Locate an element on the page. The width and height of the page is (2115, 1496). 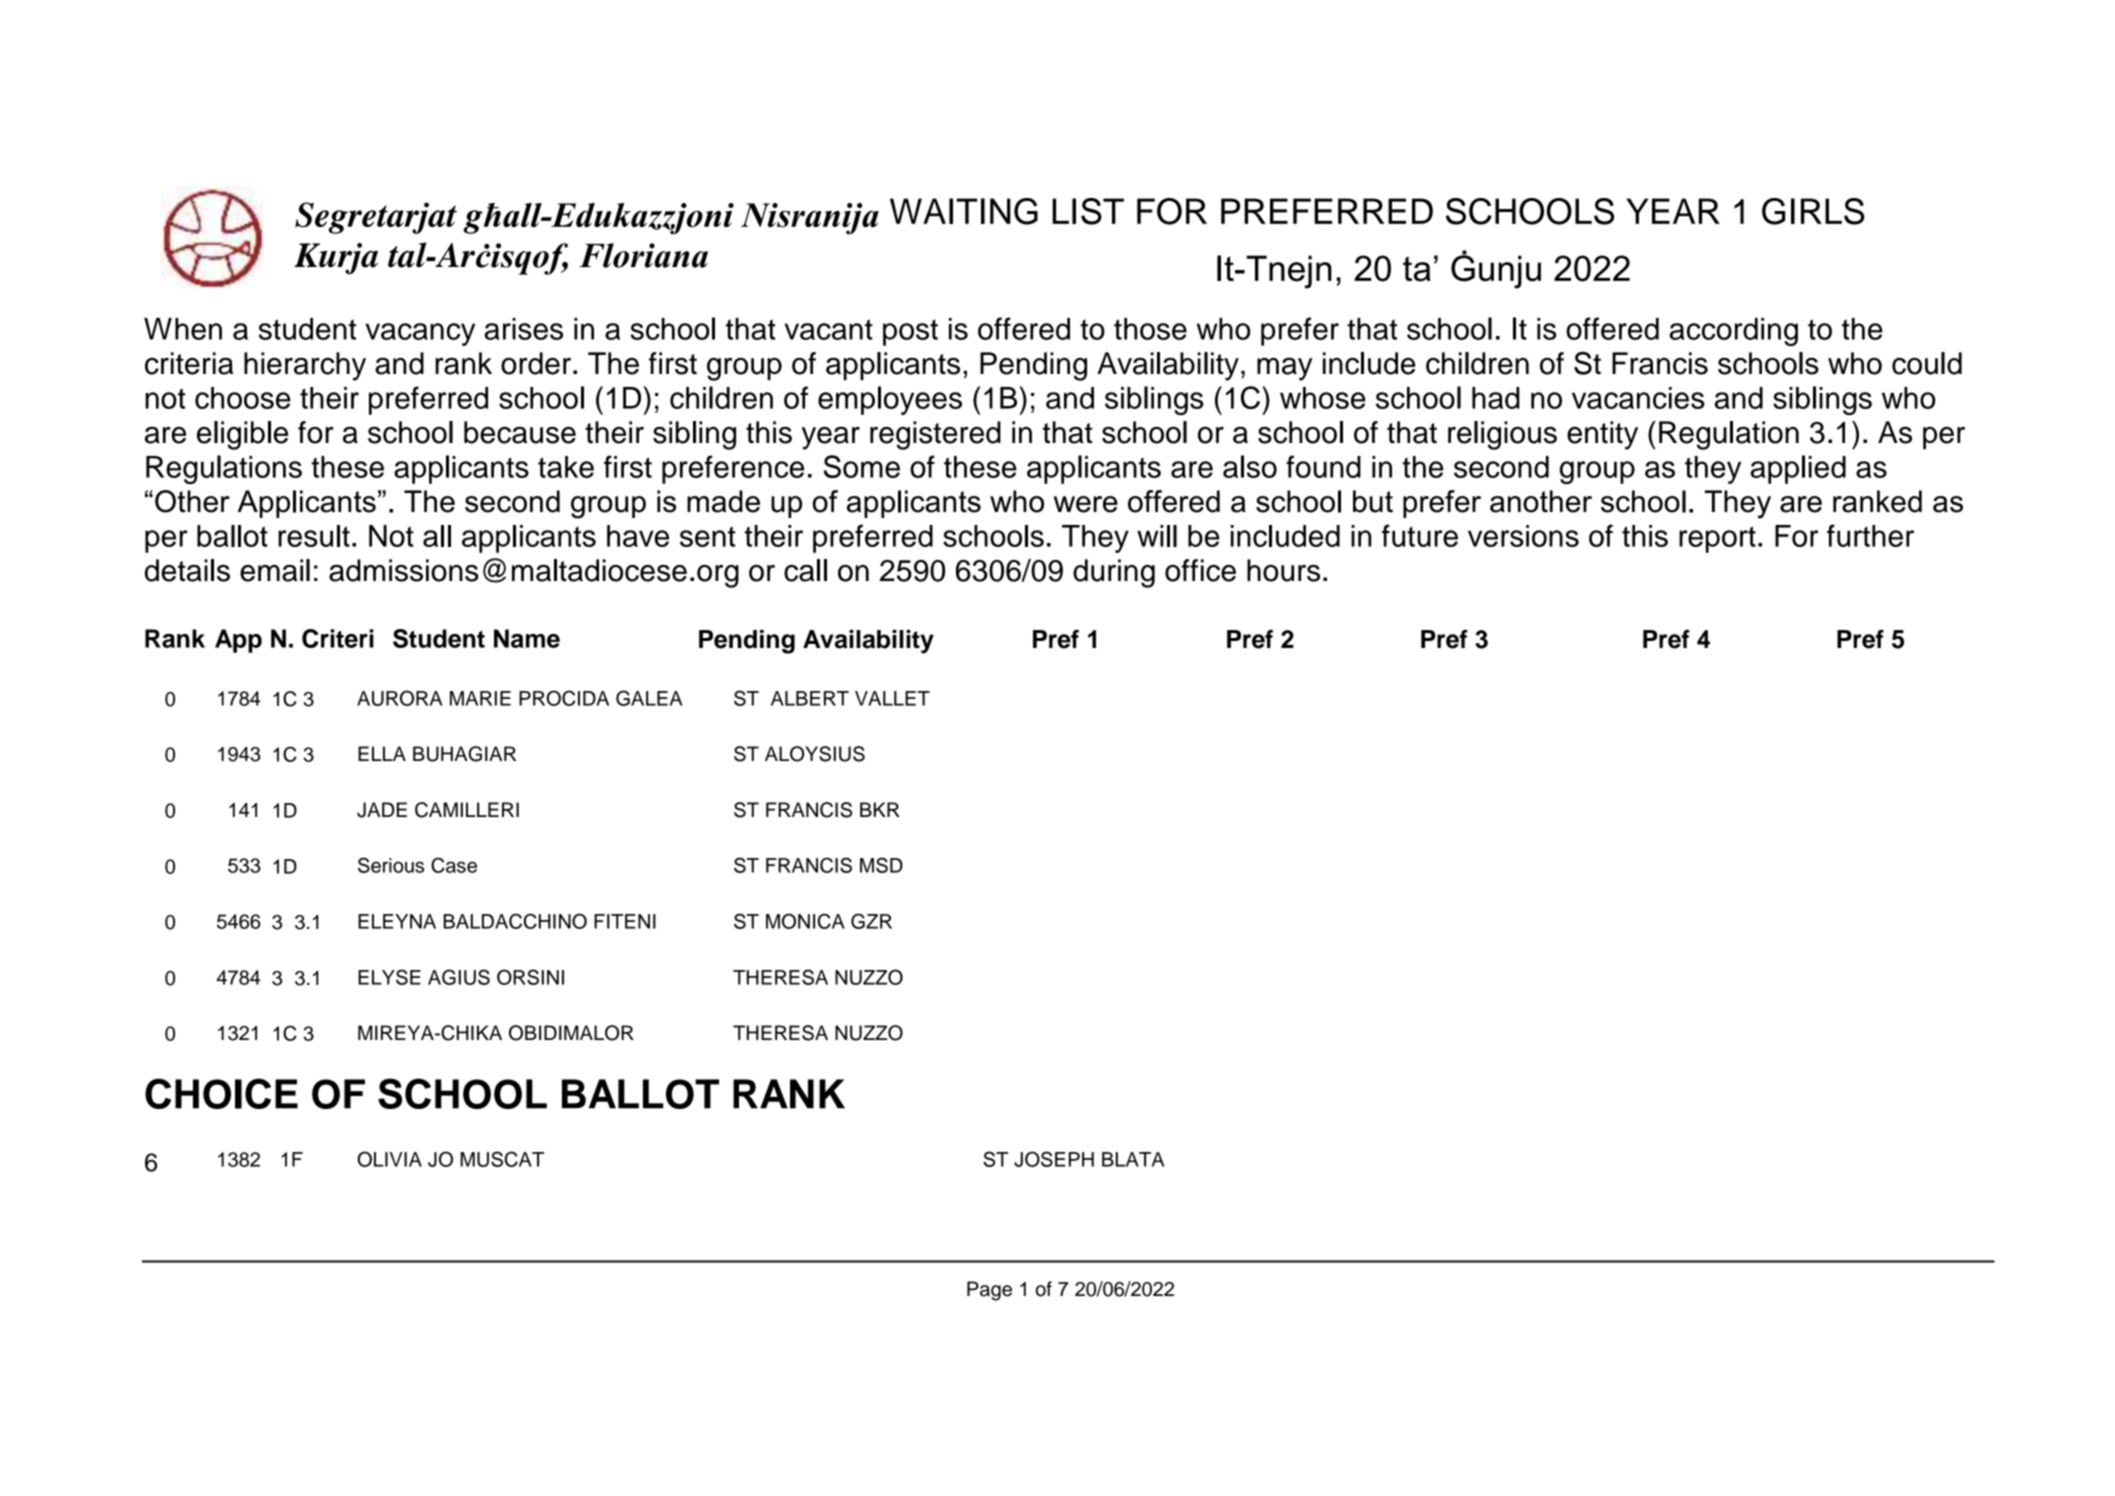
vacancy is located at coordinates (420, 334).
